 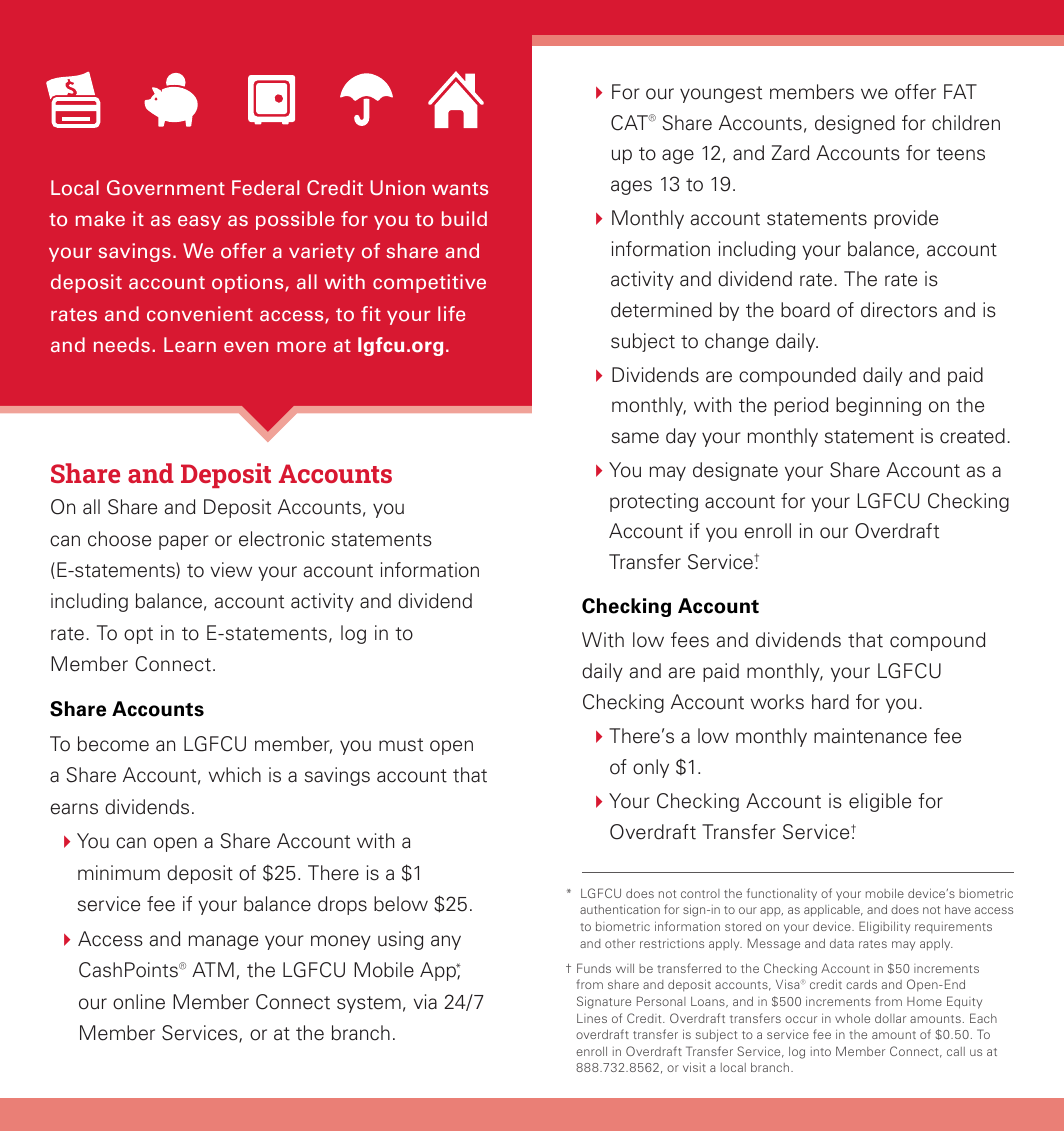 I want to click on dollar, so click(x=890, y=1018).
